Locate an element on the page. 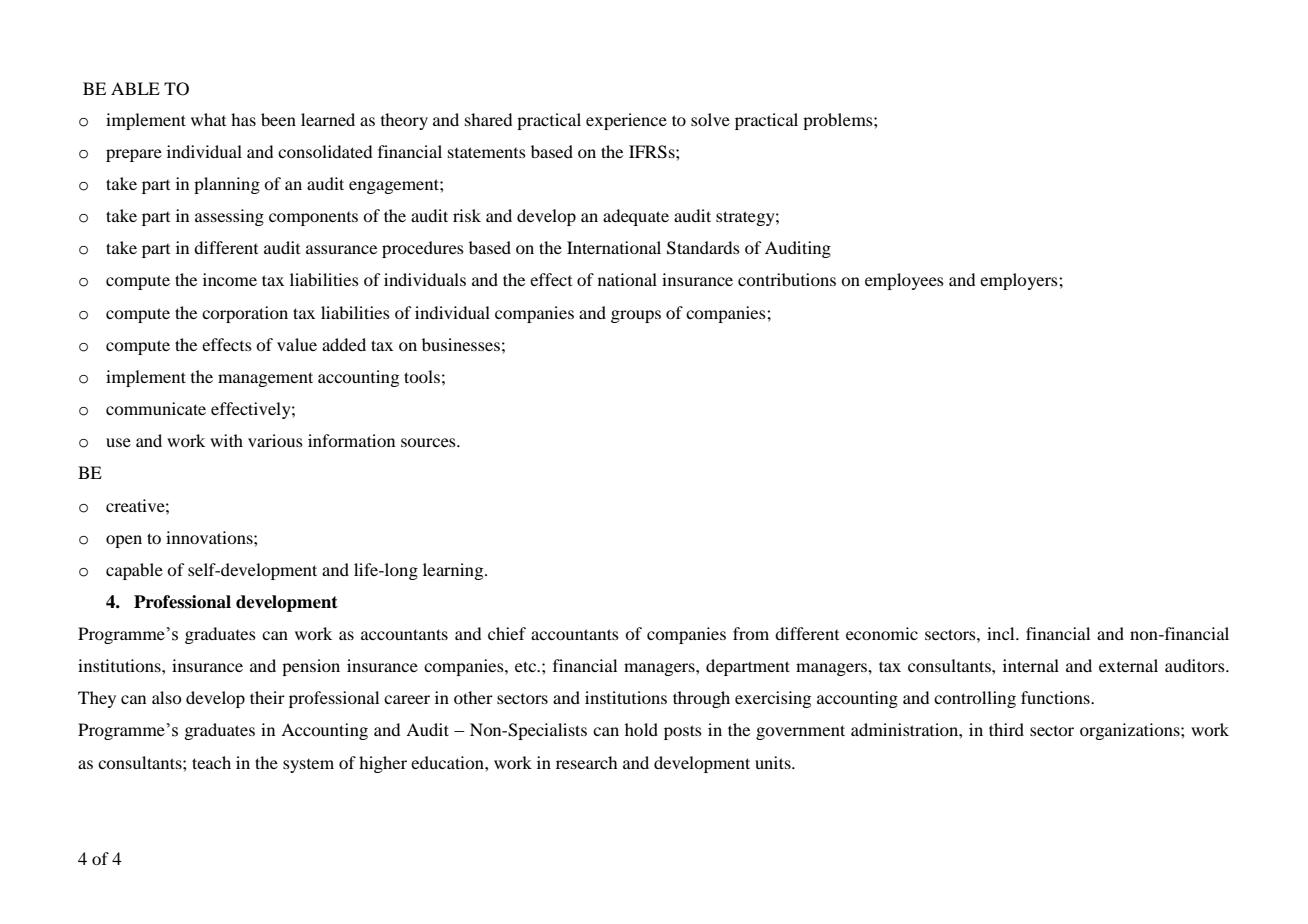  sources is located at coordinates (429, 442).
